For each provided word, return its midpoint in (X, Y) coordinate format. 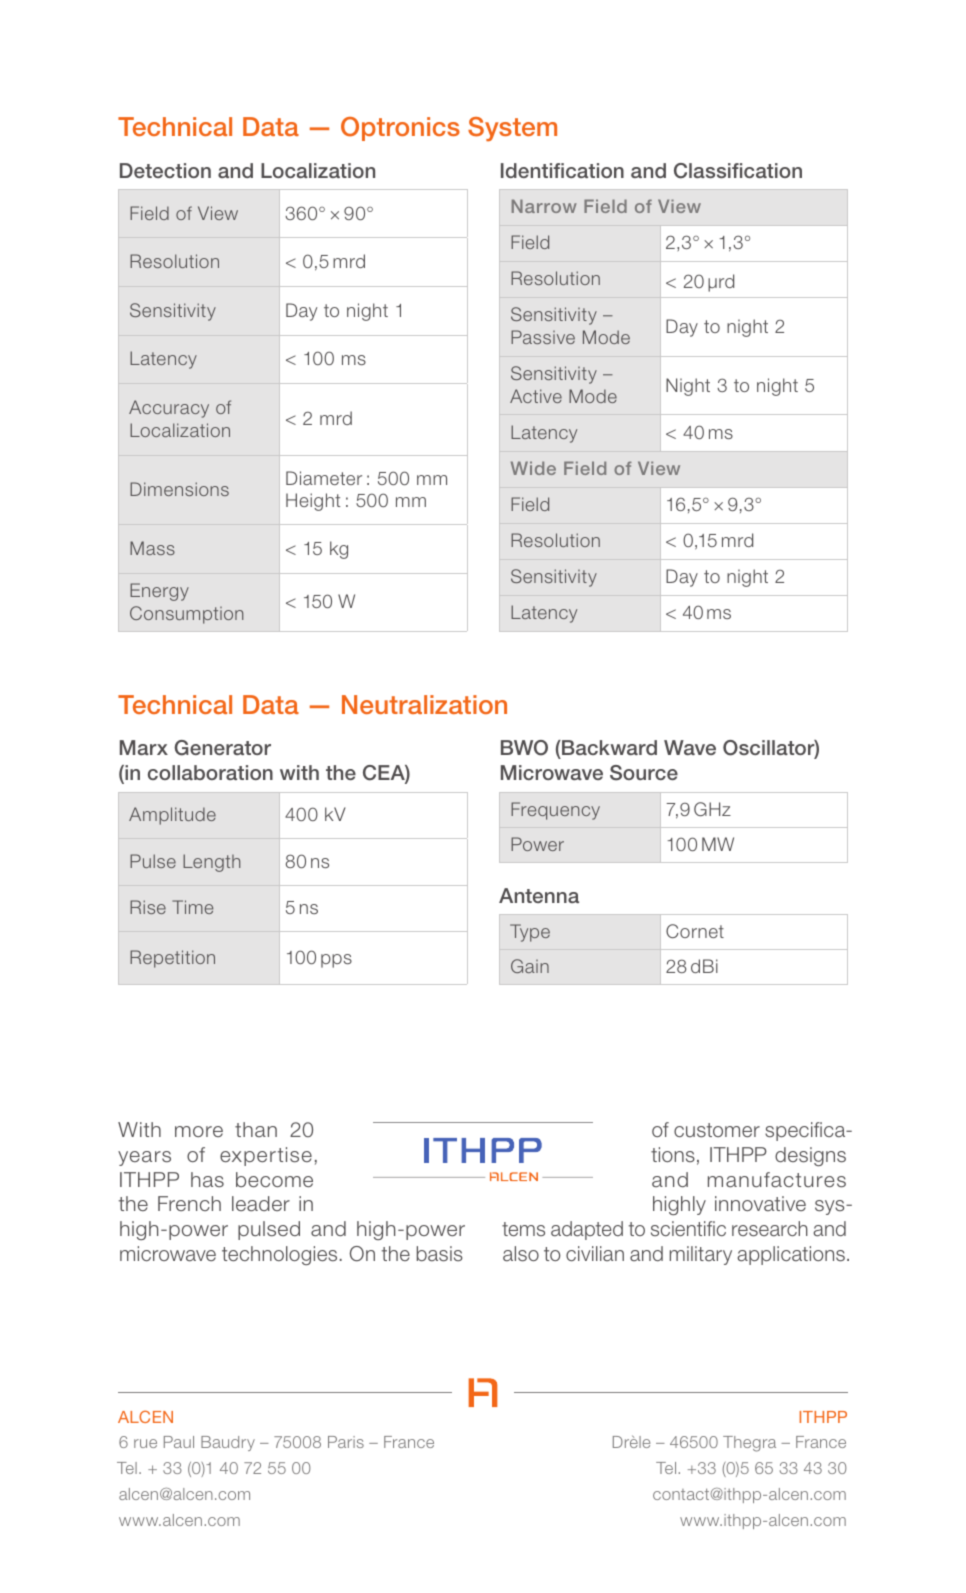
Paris (346, 1442)
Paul (179, 1442)
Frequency (555, 811)
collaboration (210, 772)
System (512, 129)
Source (644, 773)
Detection (165, 170)
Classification (738, 171)
